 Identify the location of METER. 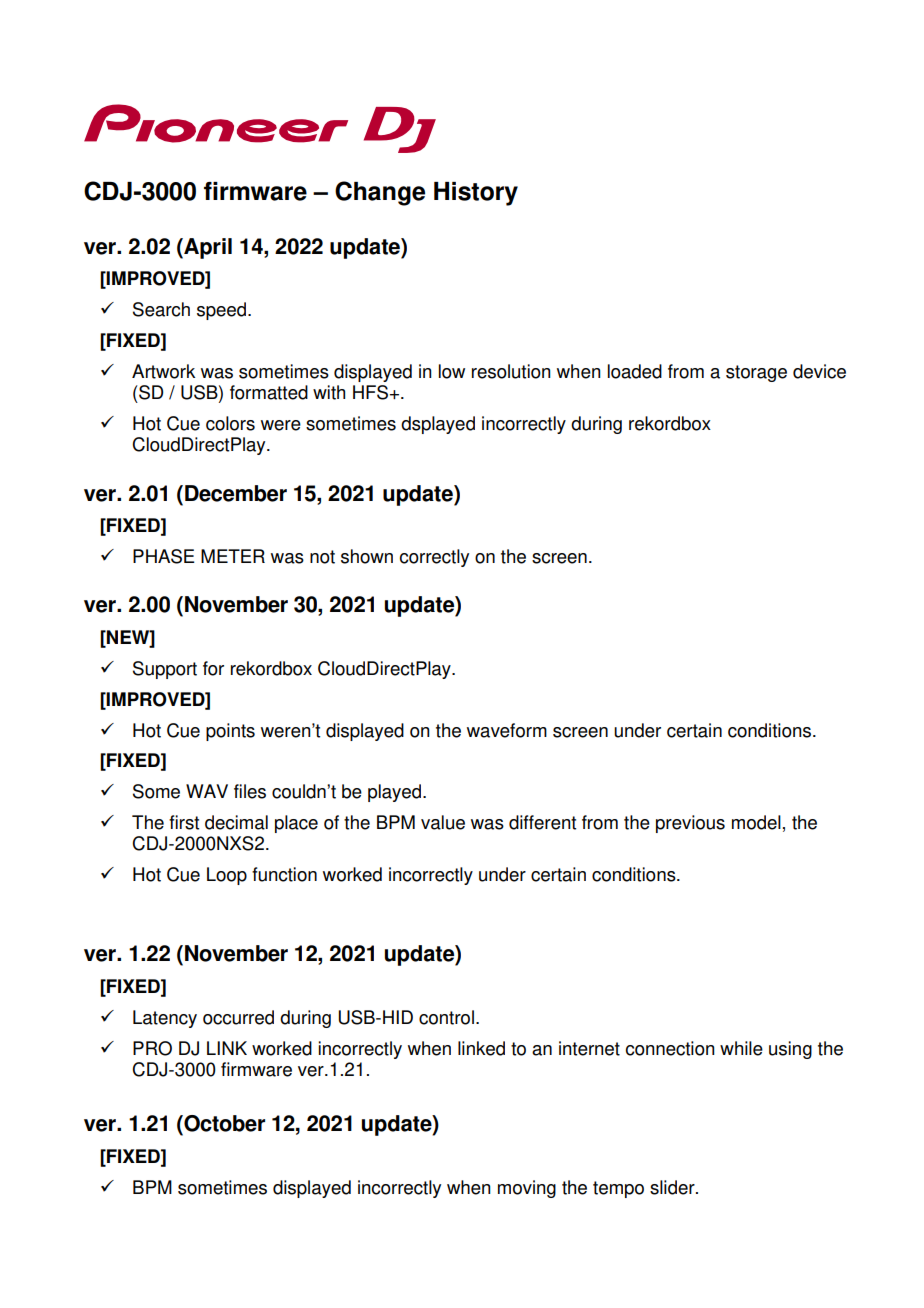
(233, 556).
